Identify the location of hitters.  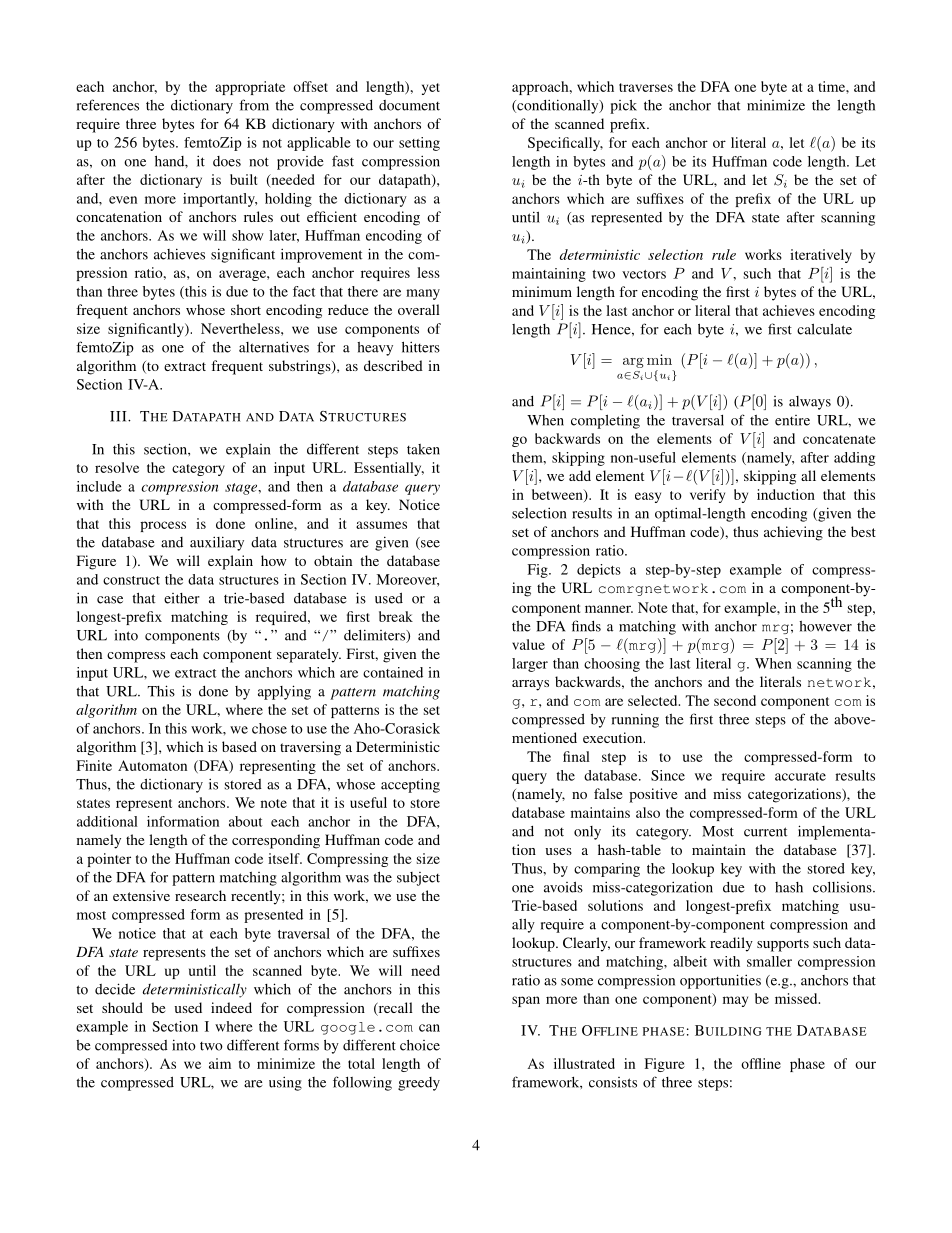
(421, 347).
